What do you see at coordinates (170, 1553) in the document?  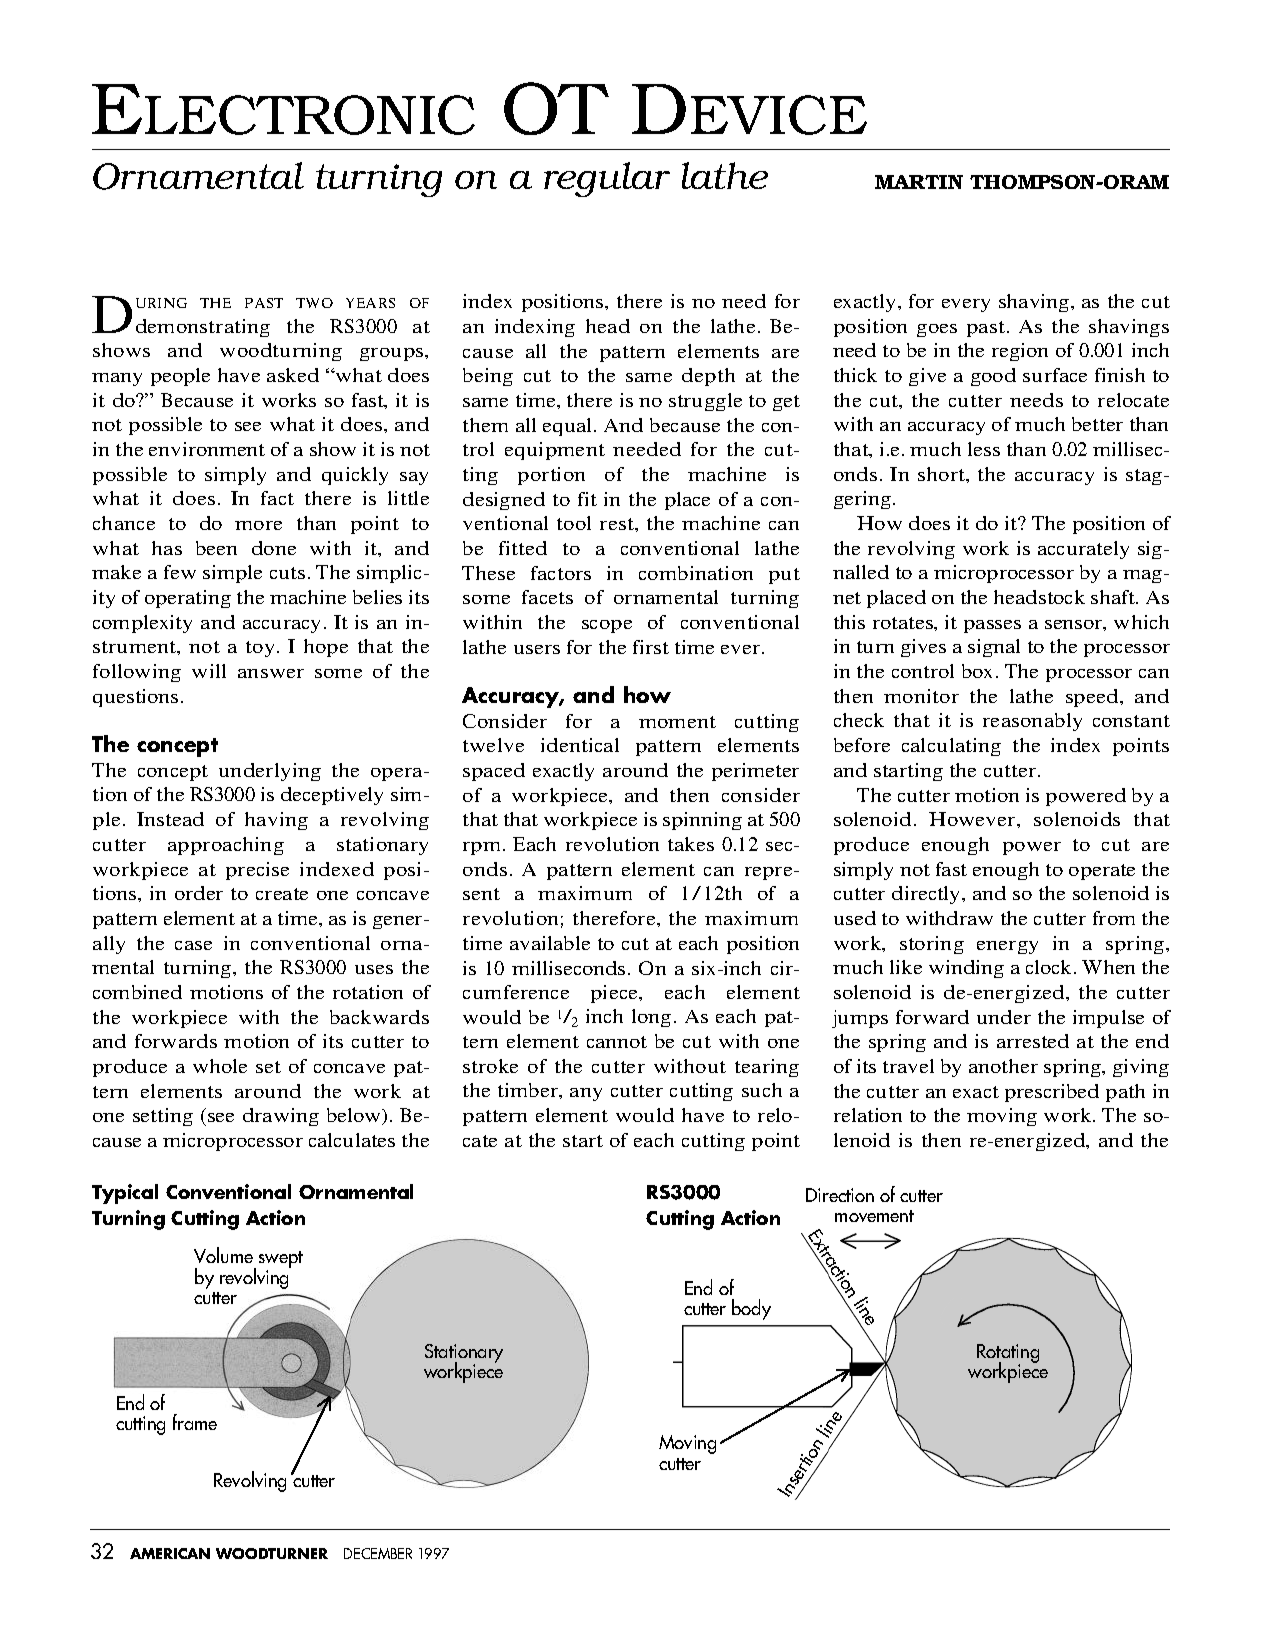 I see `AMERICAN` at bounding box center [170, 1553].
